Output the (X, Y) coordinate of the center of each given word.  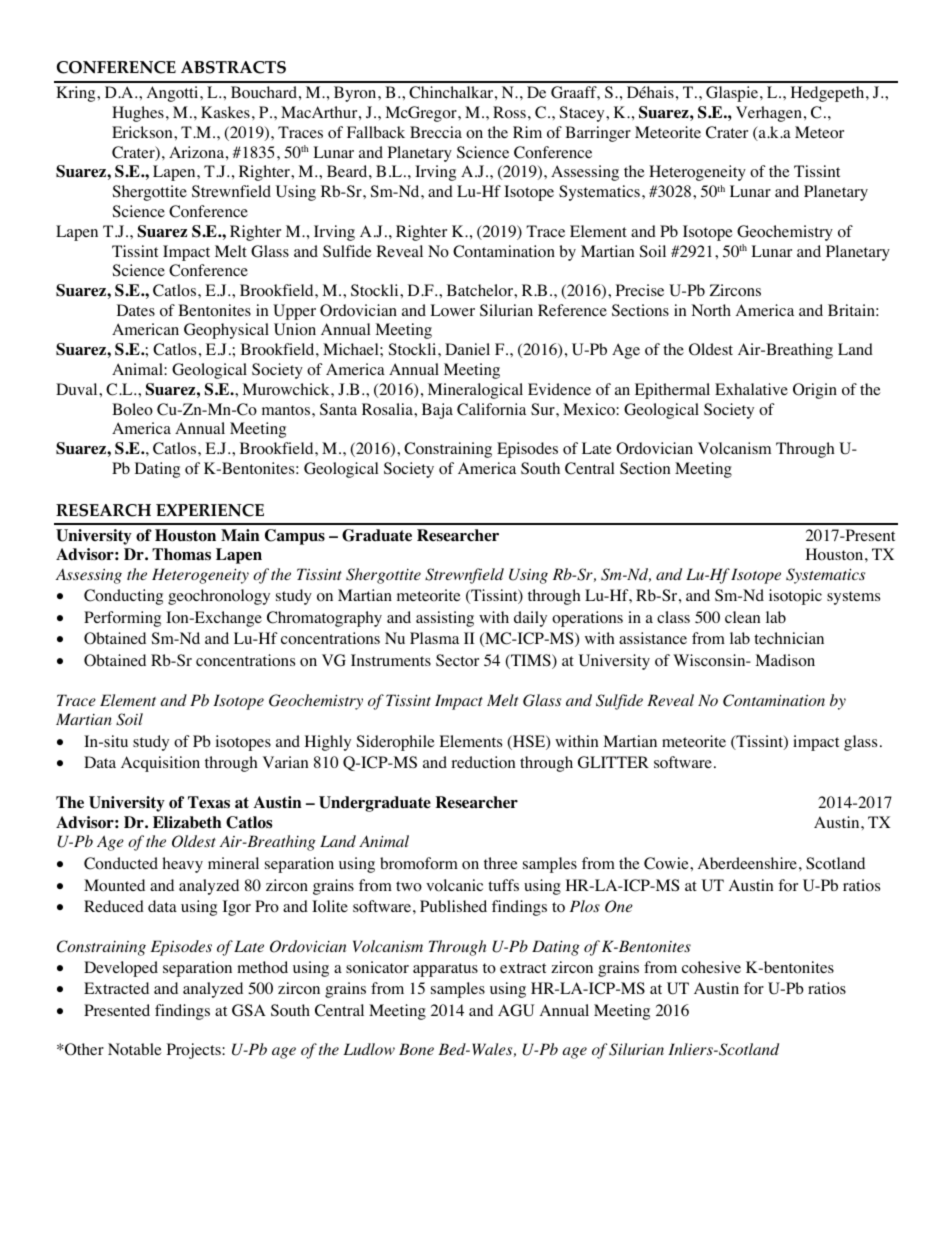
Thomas (181, 554)
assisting (445, 619)
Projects (195, 1051)
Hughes (138, 114)
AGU (516, 1010)
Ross (509, 112)
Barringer (598, 134)
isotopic (795, 597)
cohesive (711, 967)
